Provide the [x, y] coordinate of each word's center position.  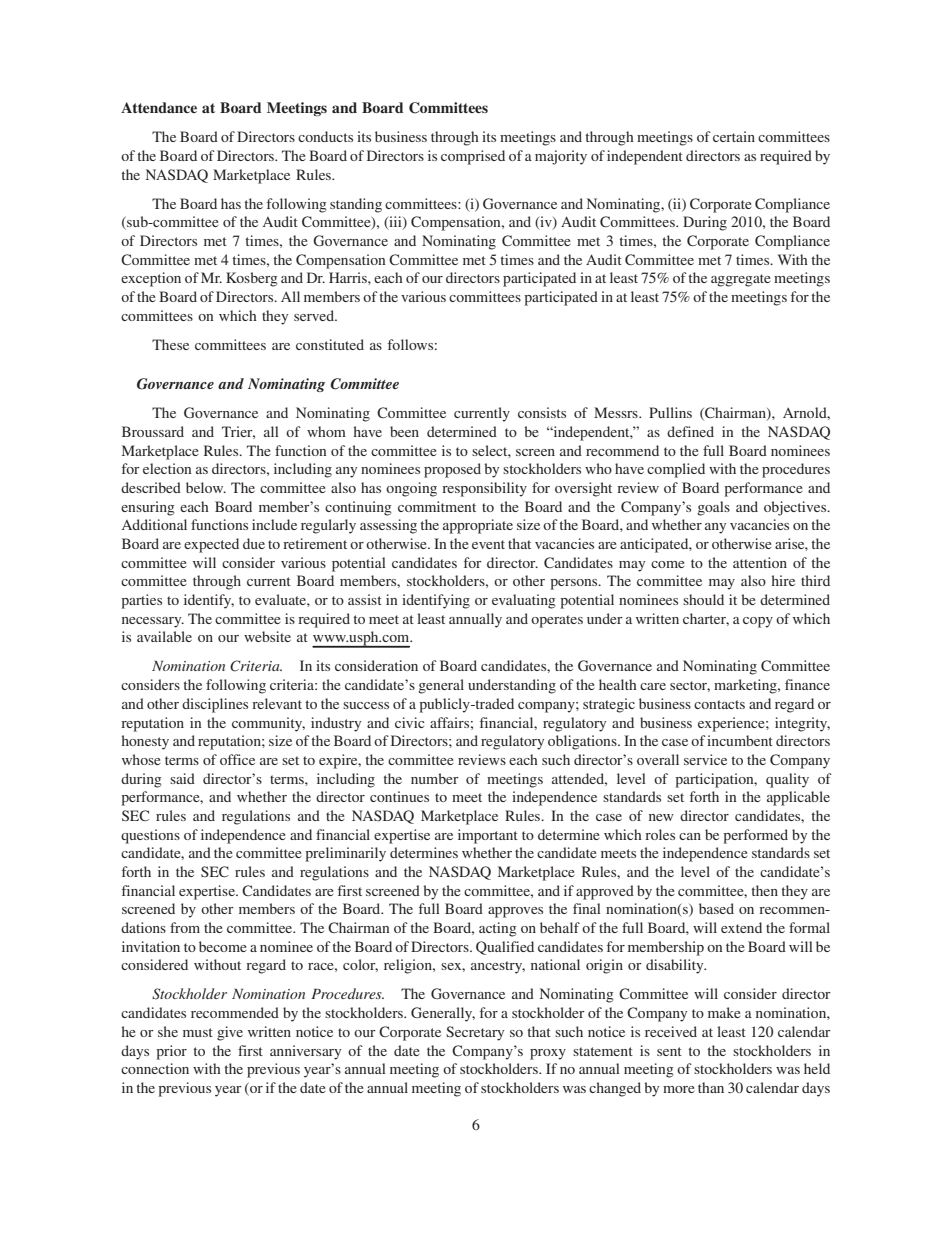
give [230, 1033]
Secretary [475, 1033]
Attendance [159, 107]
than [711, 1087]
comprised [473, 157]
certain [734, 136]
